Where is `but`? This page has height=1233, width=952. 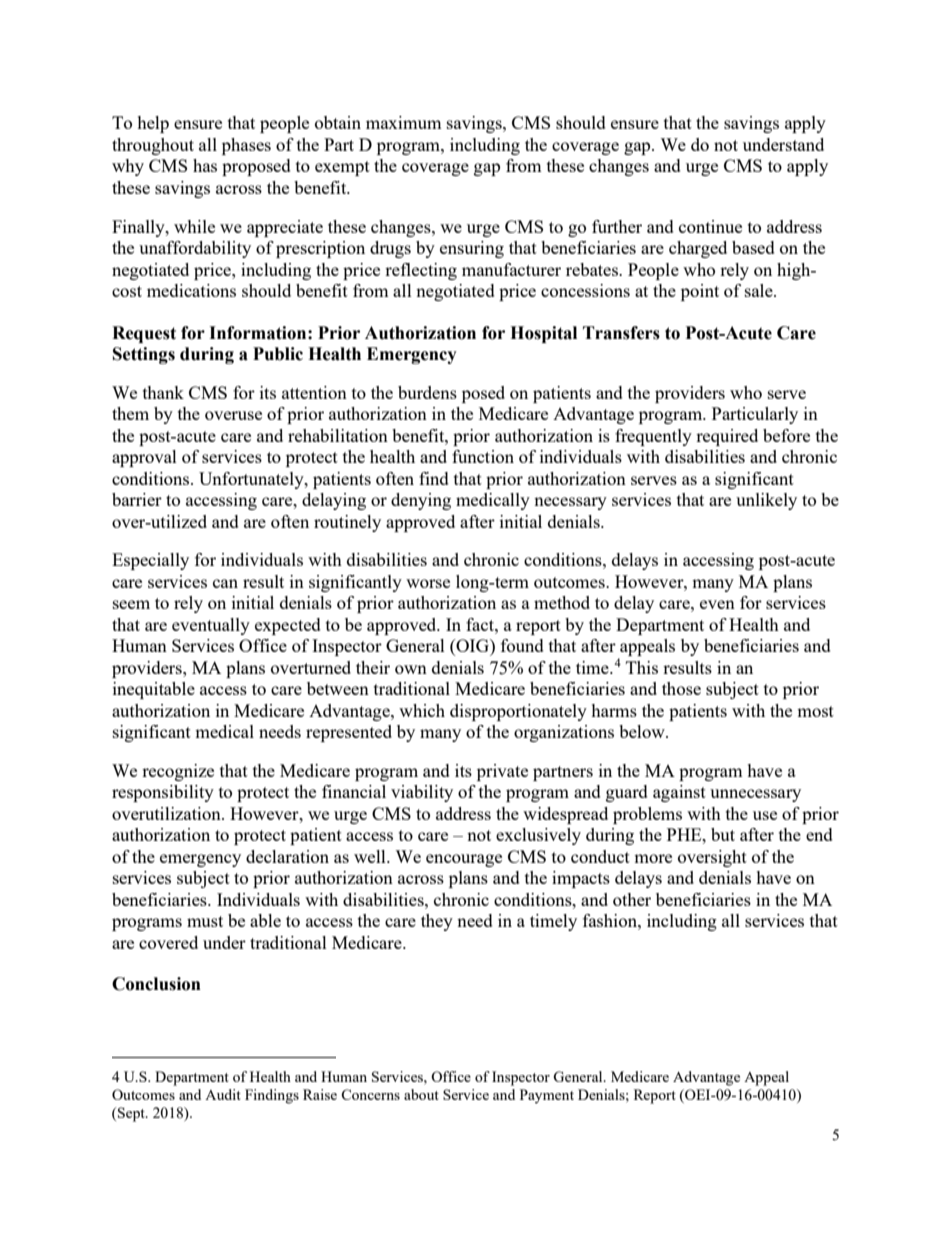
but is located at coordinates (723, 834).
